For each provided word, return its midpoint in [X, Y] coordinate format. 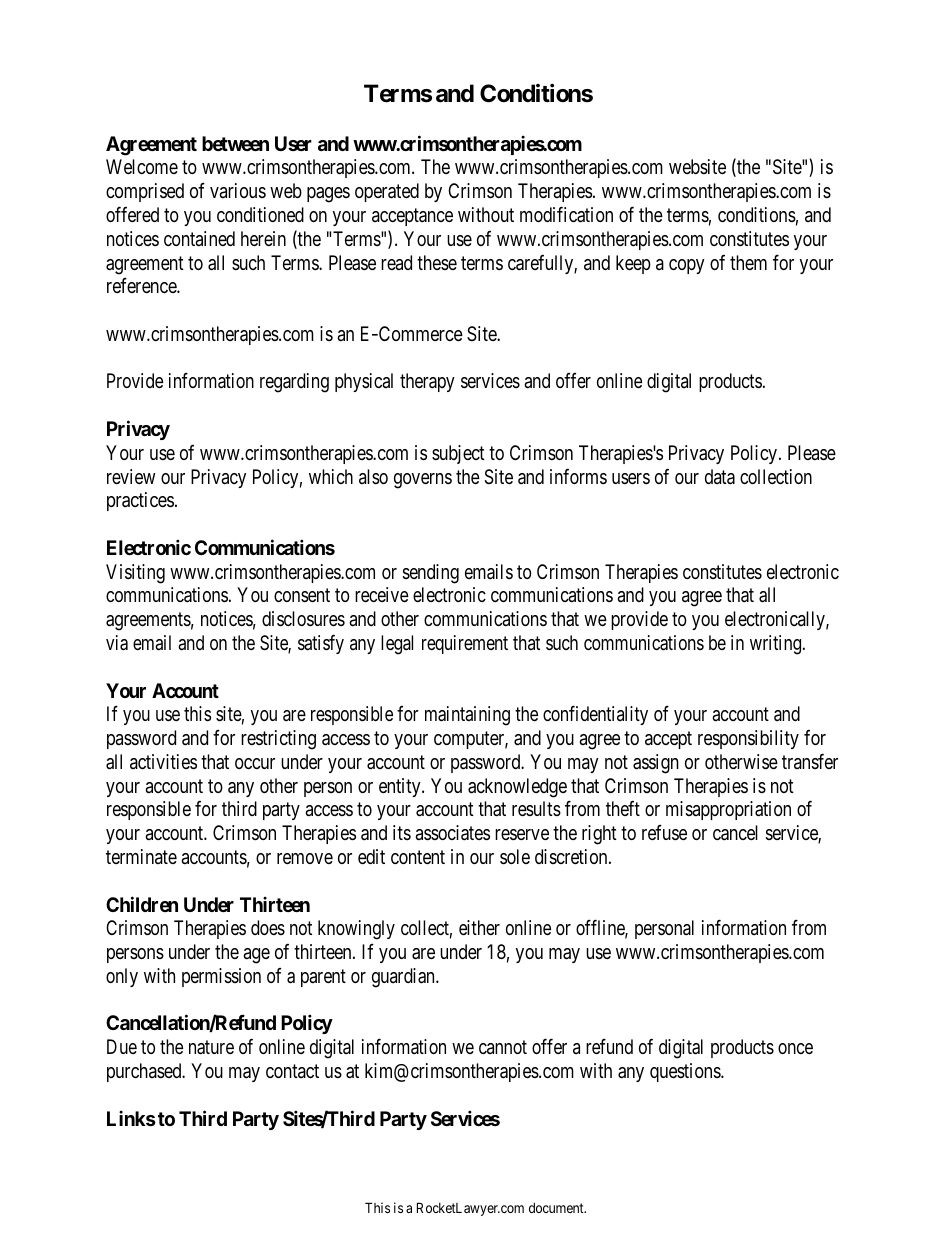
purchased [145, 1072]
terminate [141, 856]
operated [387, 192]
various [238, 190]
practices [140, 501]
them [748, 262]
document [557, 1208]
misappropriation [728, 810]
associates [452, 833]
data [720, 477]
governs [423, 481]
